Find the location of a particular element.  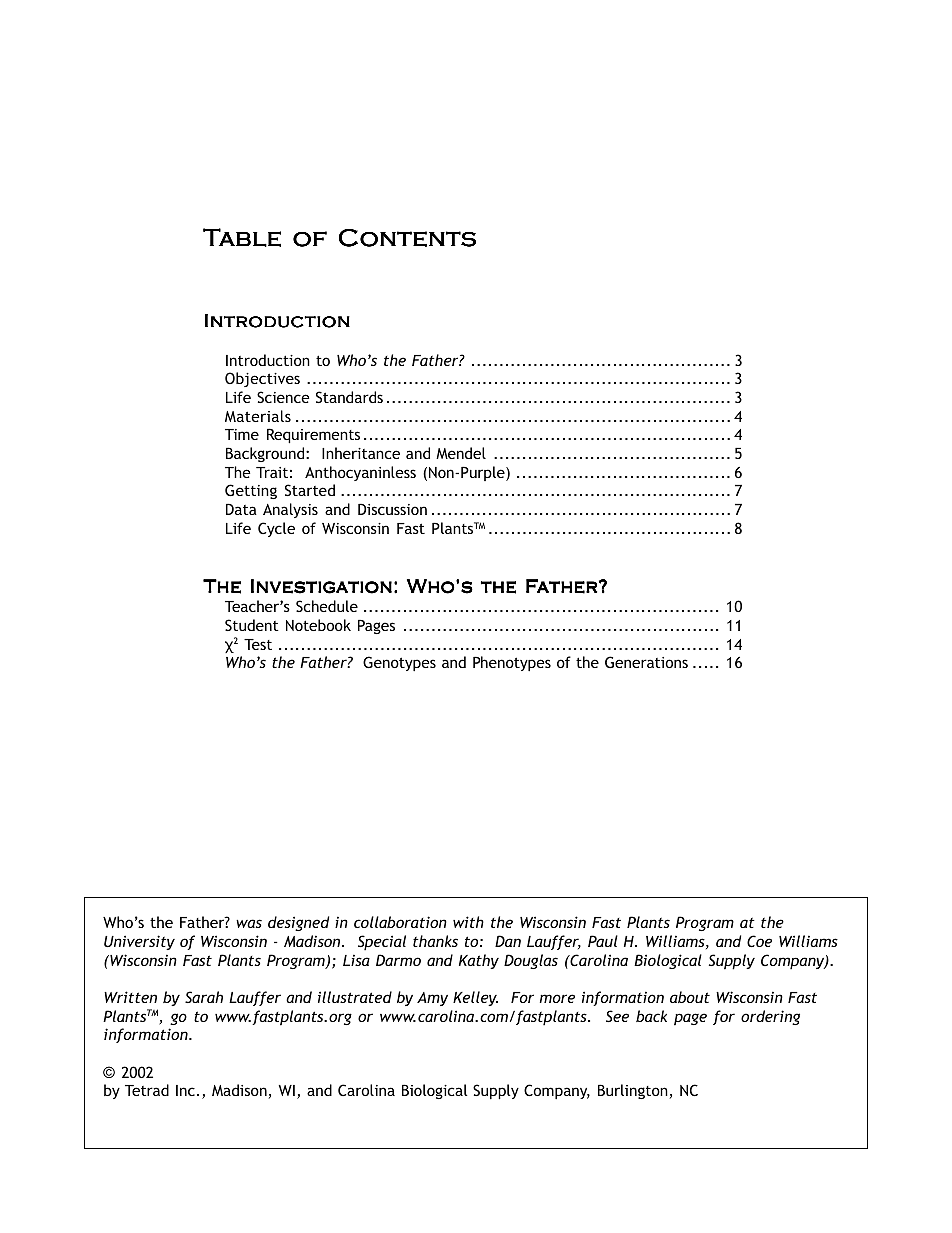

Generations is located at coordinates (646, 662).
